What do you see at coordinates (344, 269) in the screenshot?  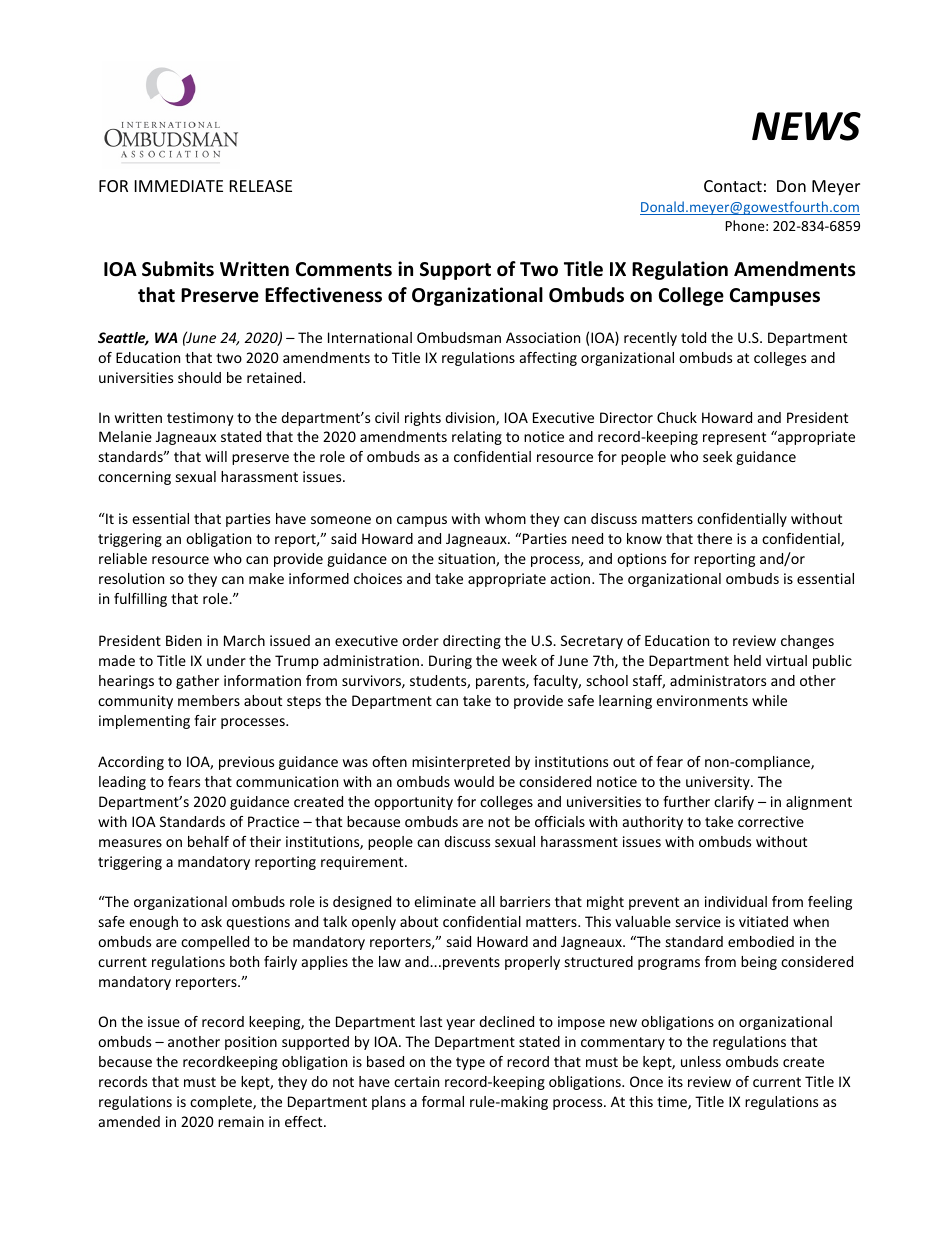 I see `Comments` at bounding box center [344, 269].
